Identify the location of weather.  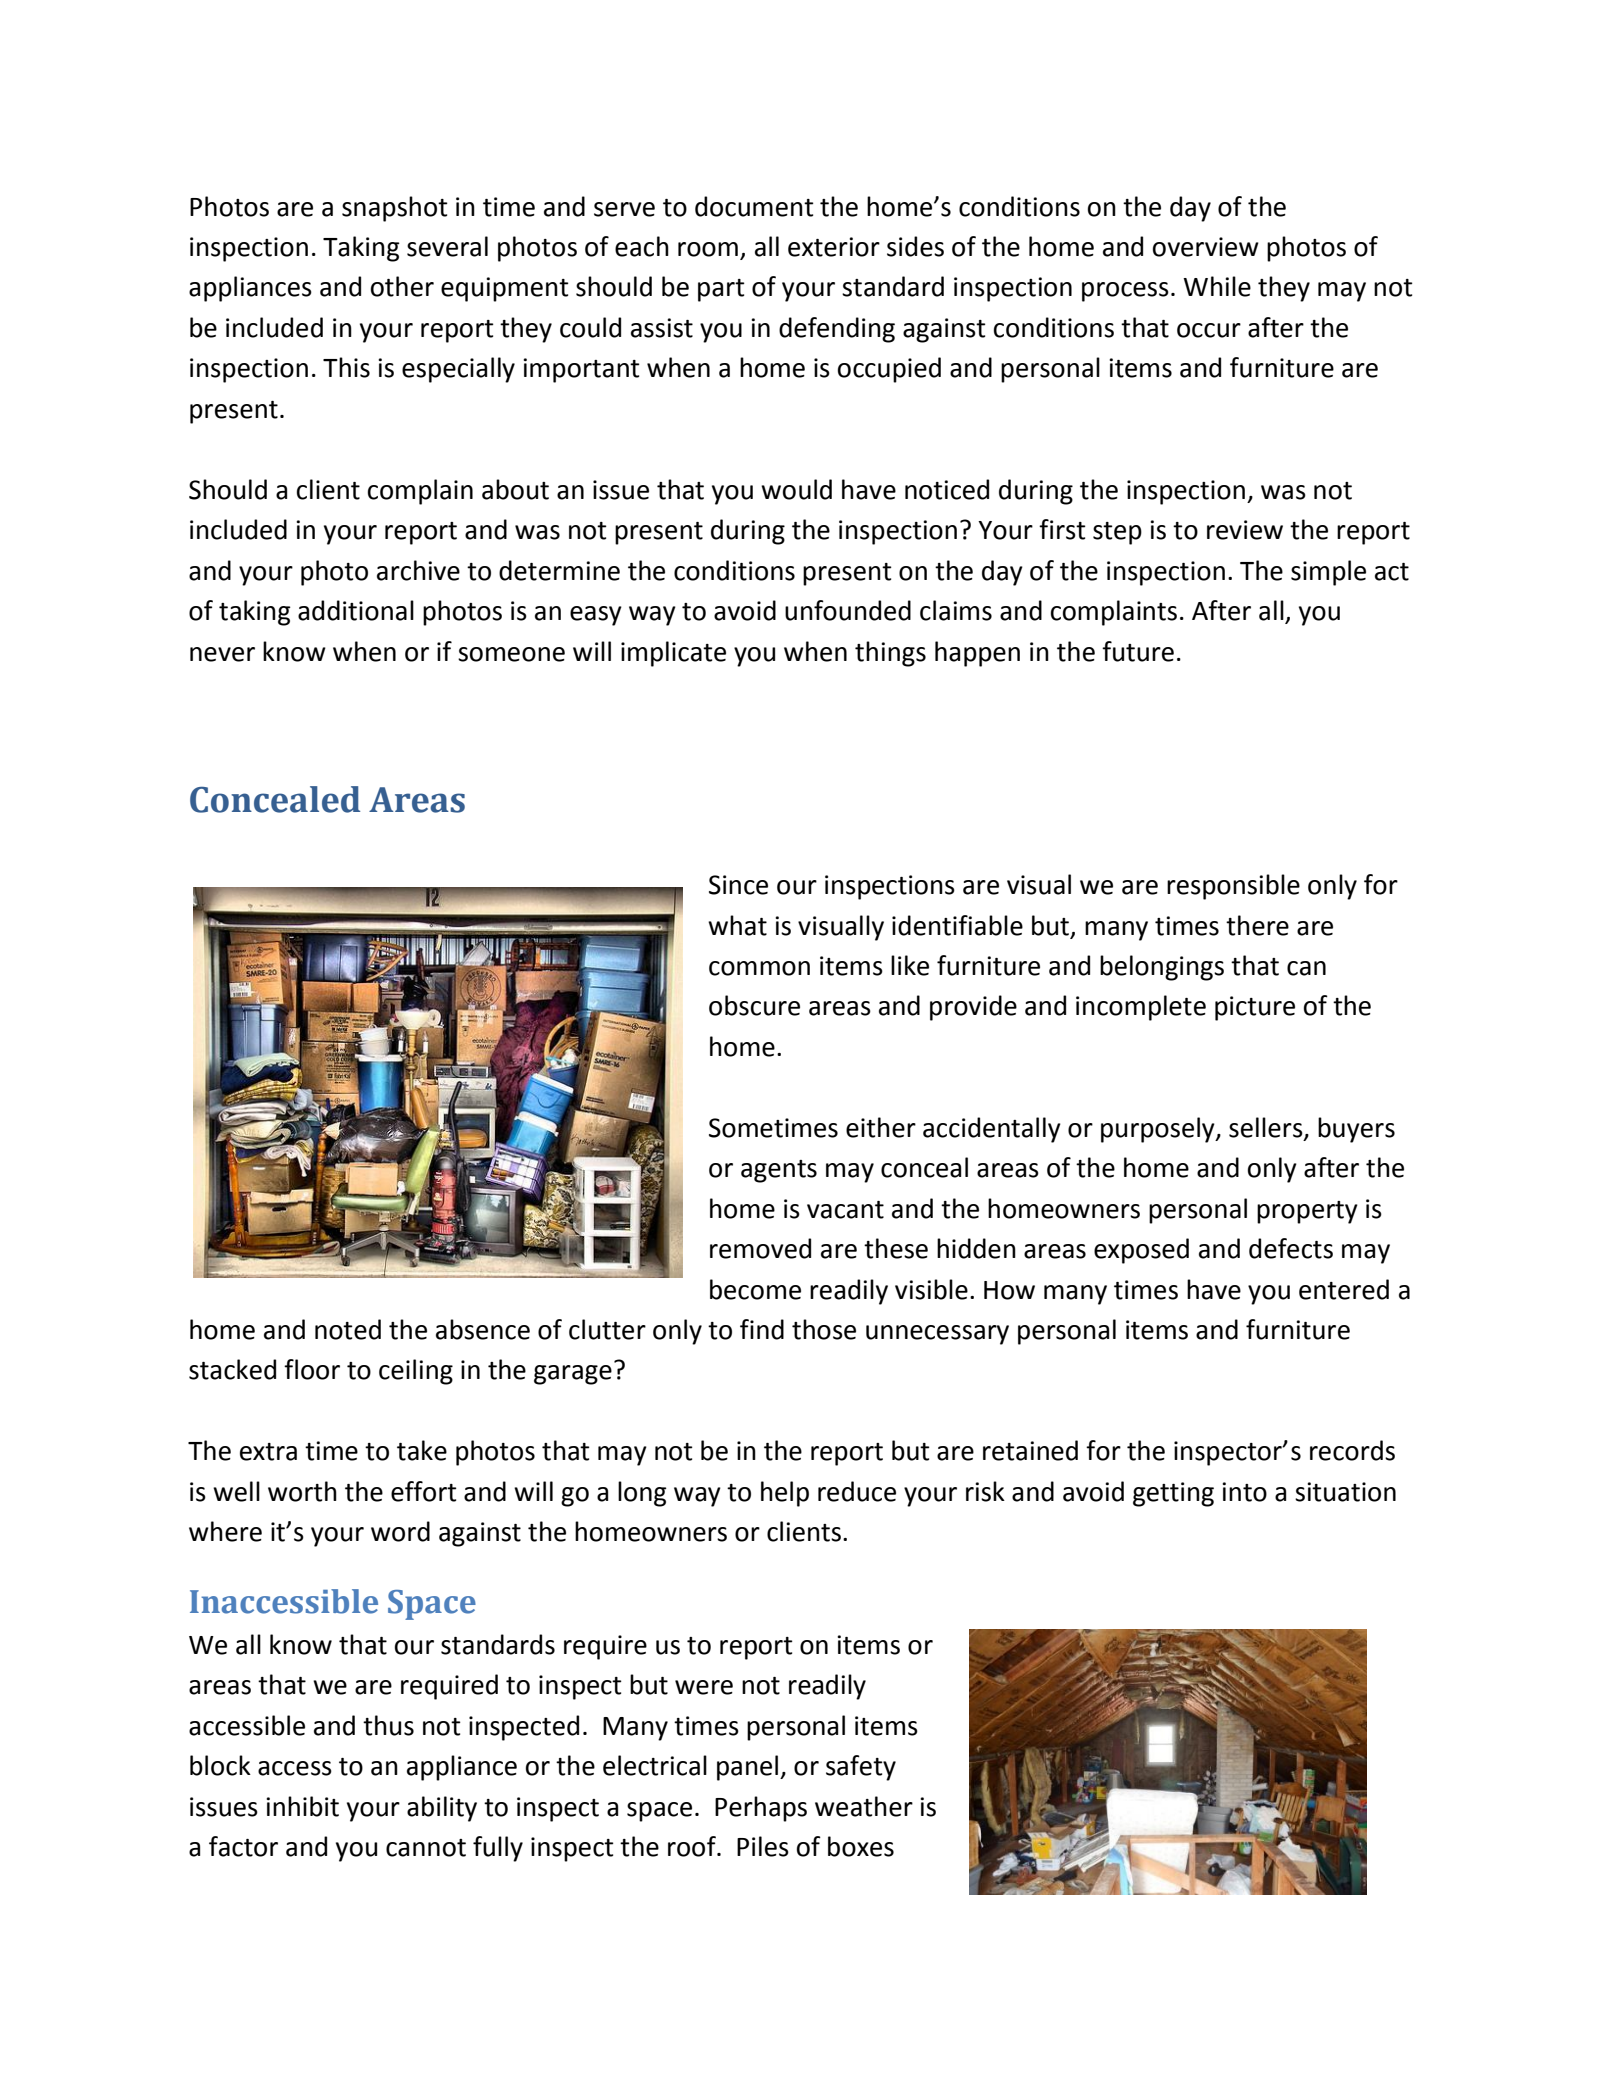
(864, 1806).
